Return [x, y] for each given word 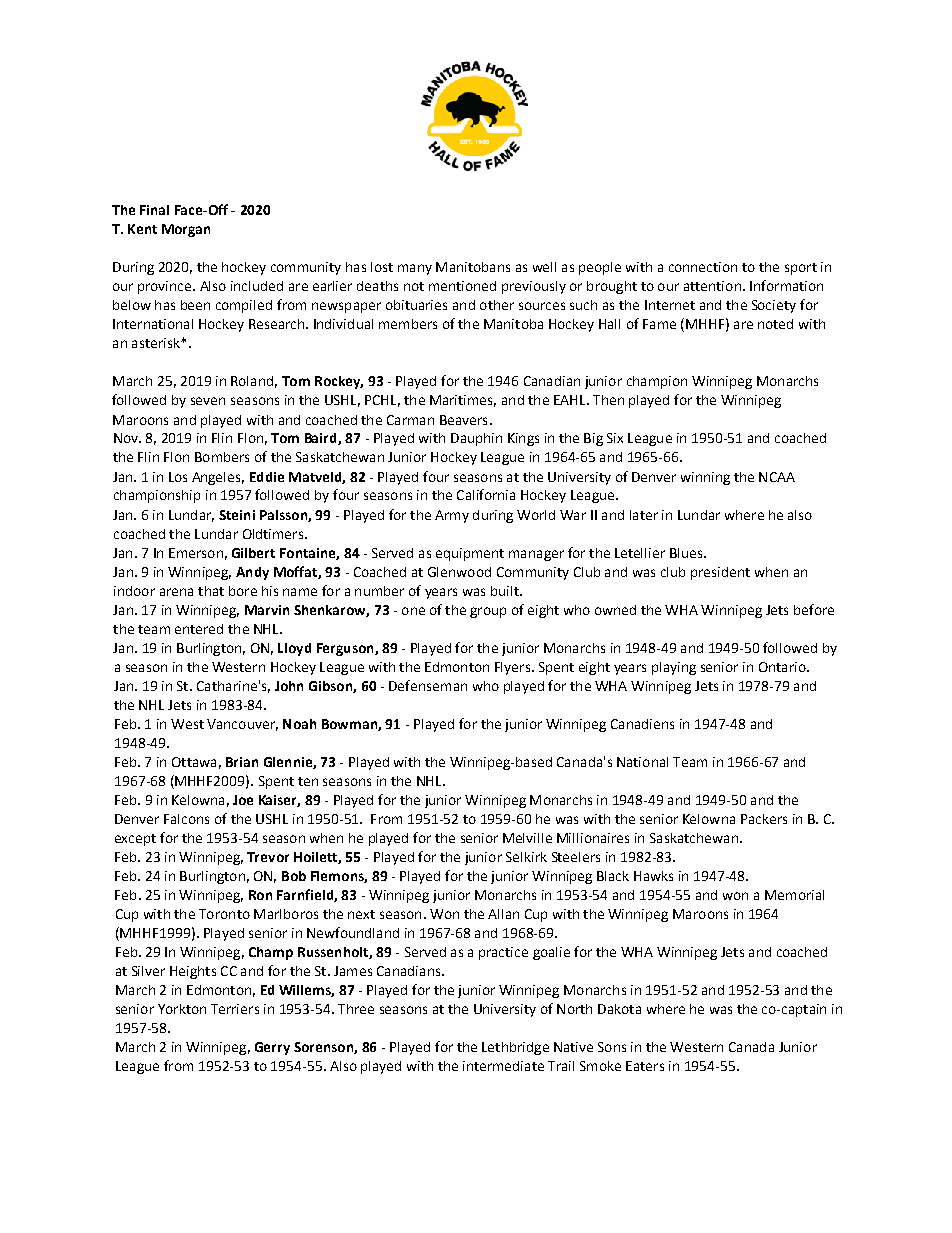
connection [703, 267]
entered [199, 629]
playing [674, 668]
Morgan [186, 230]
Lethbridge [515, 1048]
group [488, 612]
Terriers [235, 1009]
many [415, 269]
